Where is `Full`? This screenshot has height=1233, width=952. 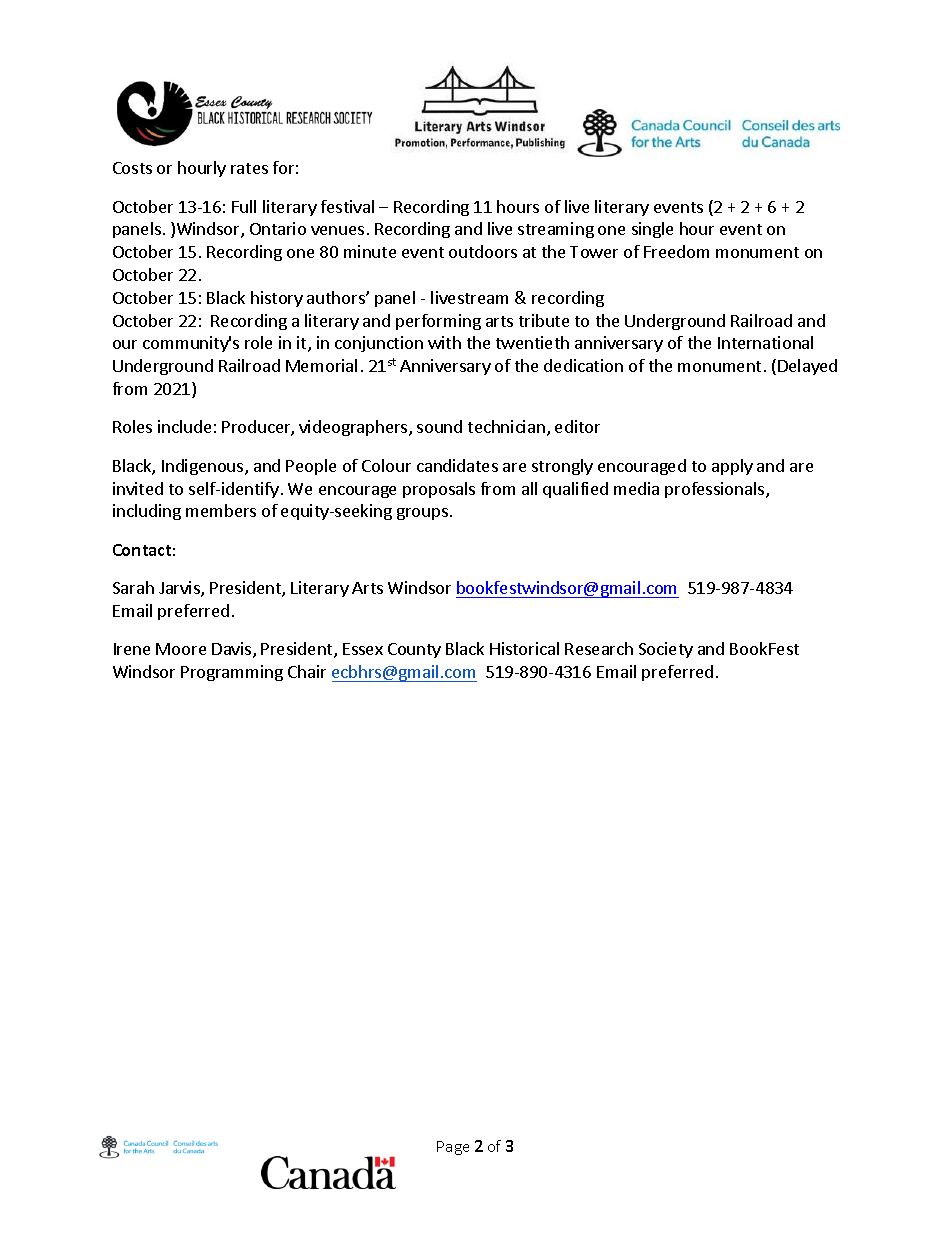 Full is located at coordinates (244, 206).
